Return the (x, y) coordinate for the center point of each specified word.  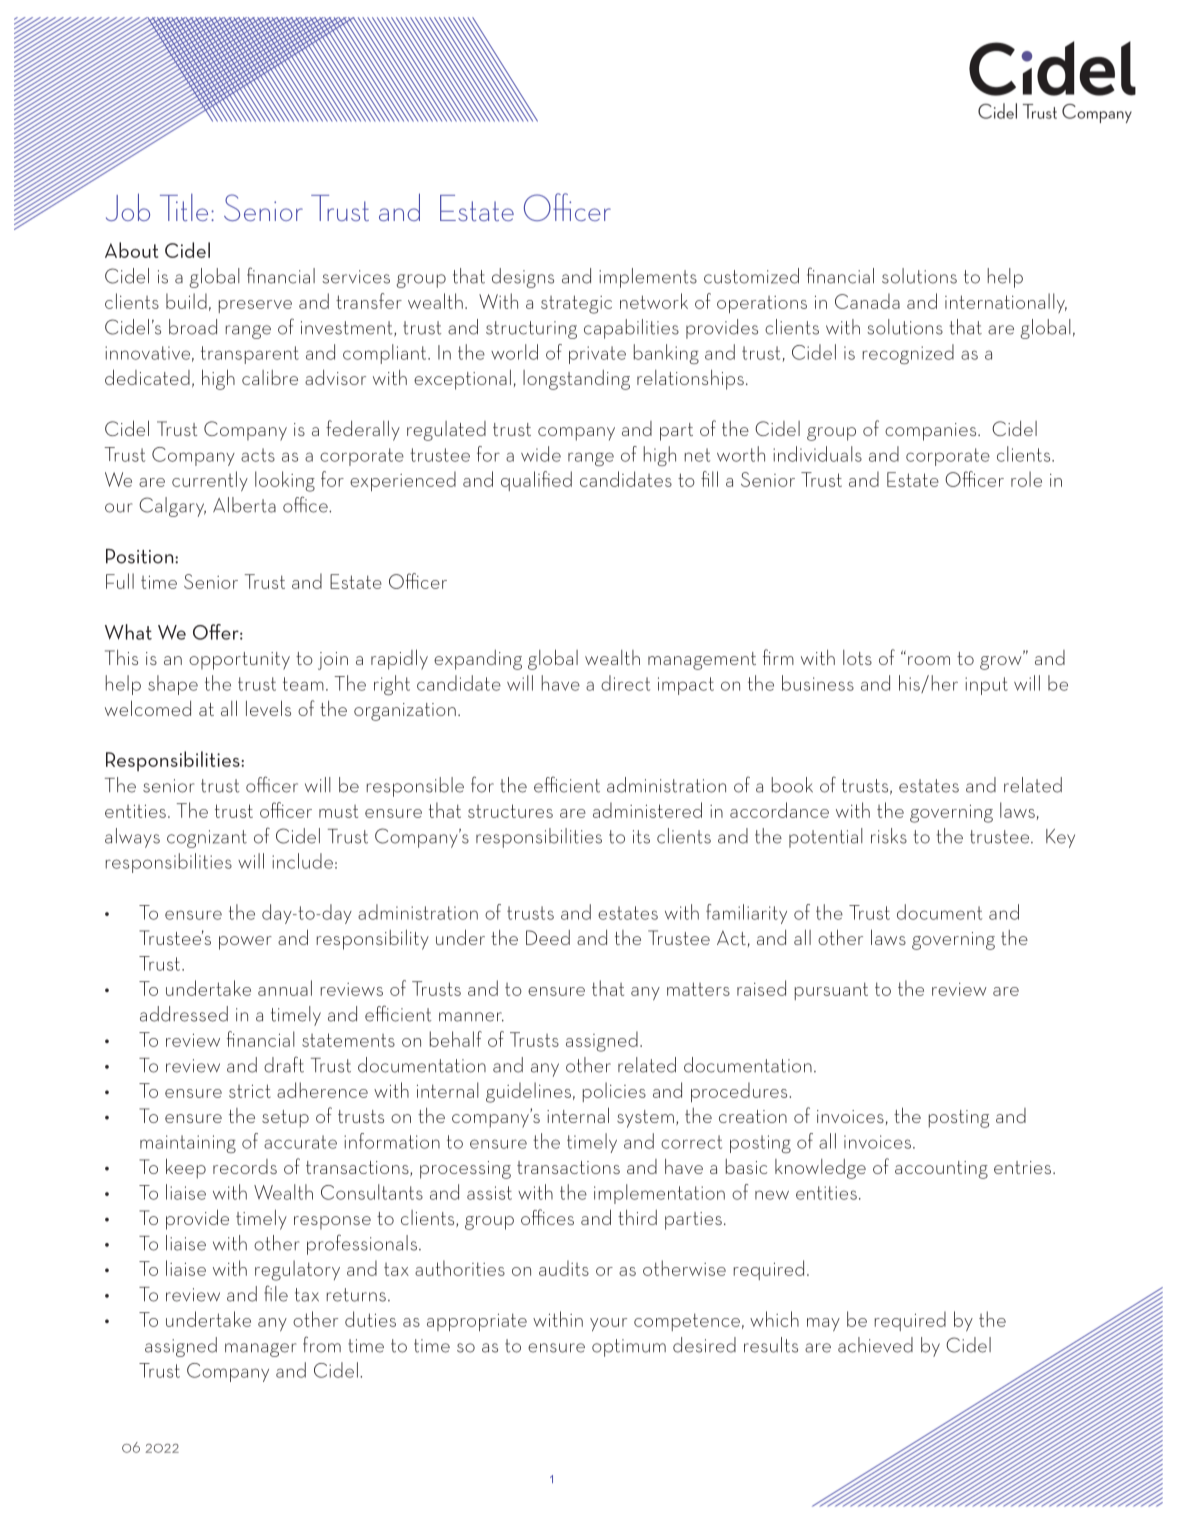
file (276, 1293)
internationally (1006, 303)
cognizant (207, 839)
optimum (629, 1348)
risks (889, 836)
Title (184, 207)
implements (648, 278)
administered (647, 810)
